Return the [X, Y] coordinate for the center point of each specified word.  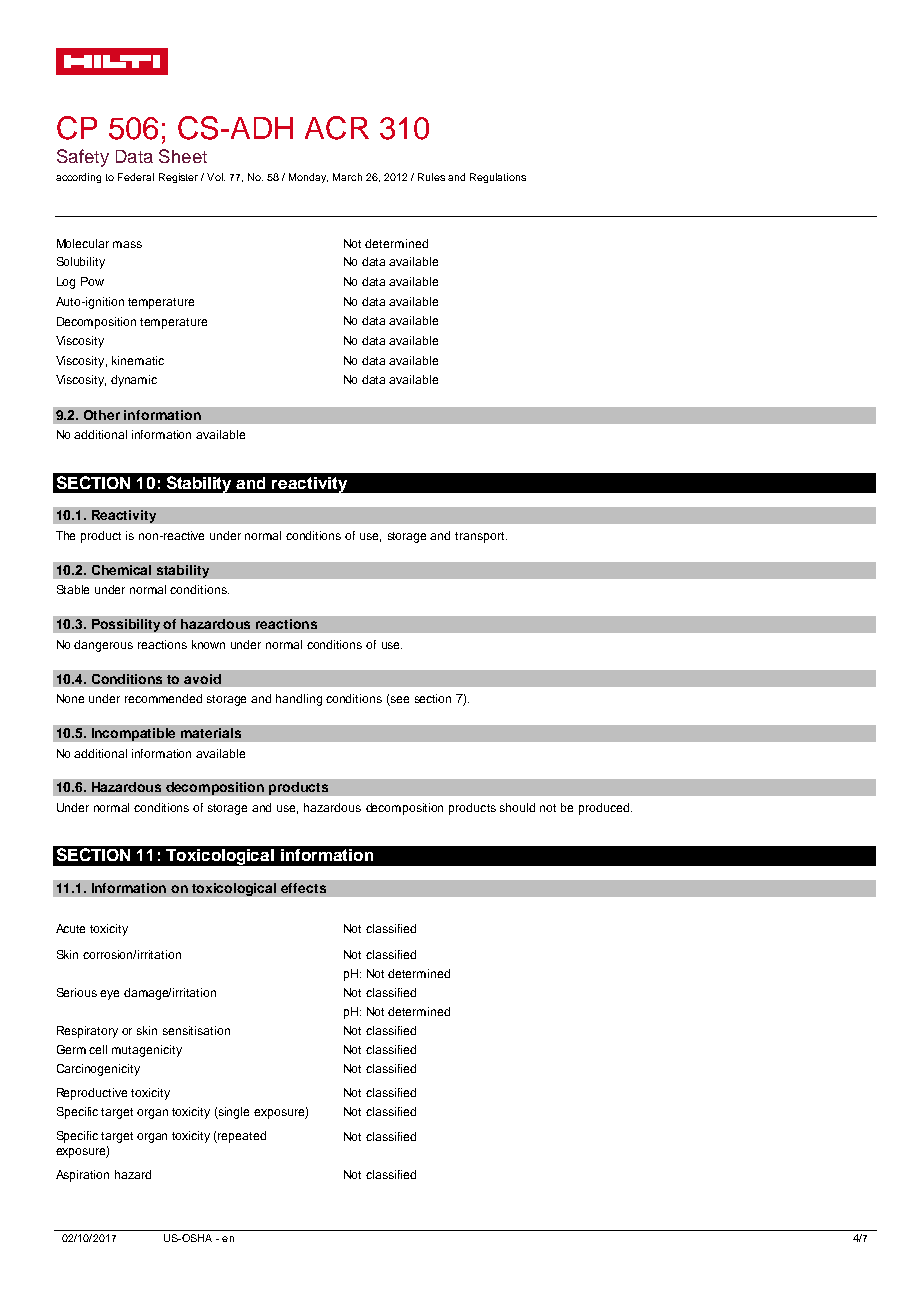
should [517, 807]
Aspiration [82, 1176]
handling [299, 700]
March [347, 177]
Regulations [498, 178]
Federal [136, 177]
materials [211, 733]
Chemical [121, 570]
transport [481, 537]
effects [303, 888]
